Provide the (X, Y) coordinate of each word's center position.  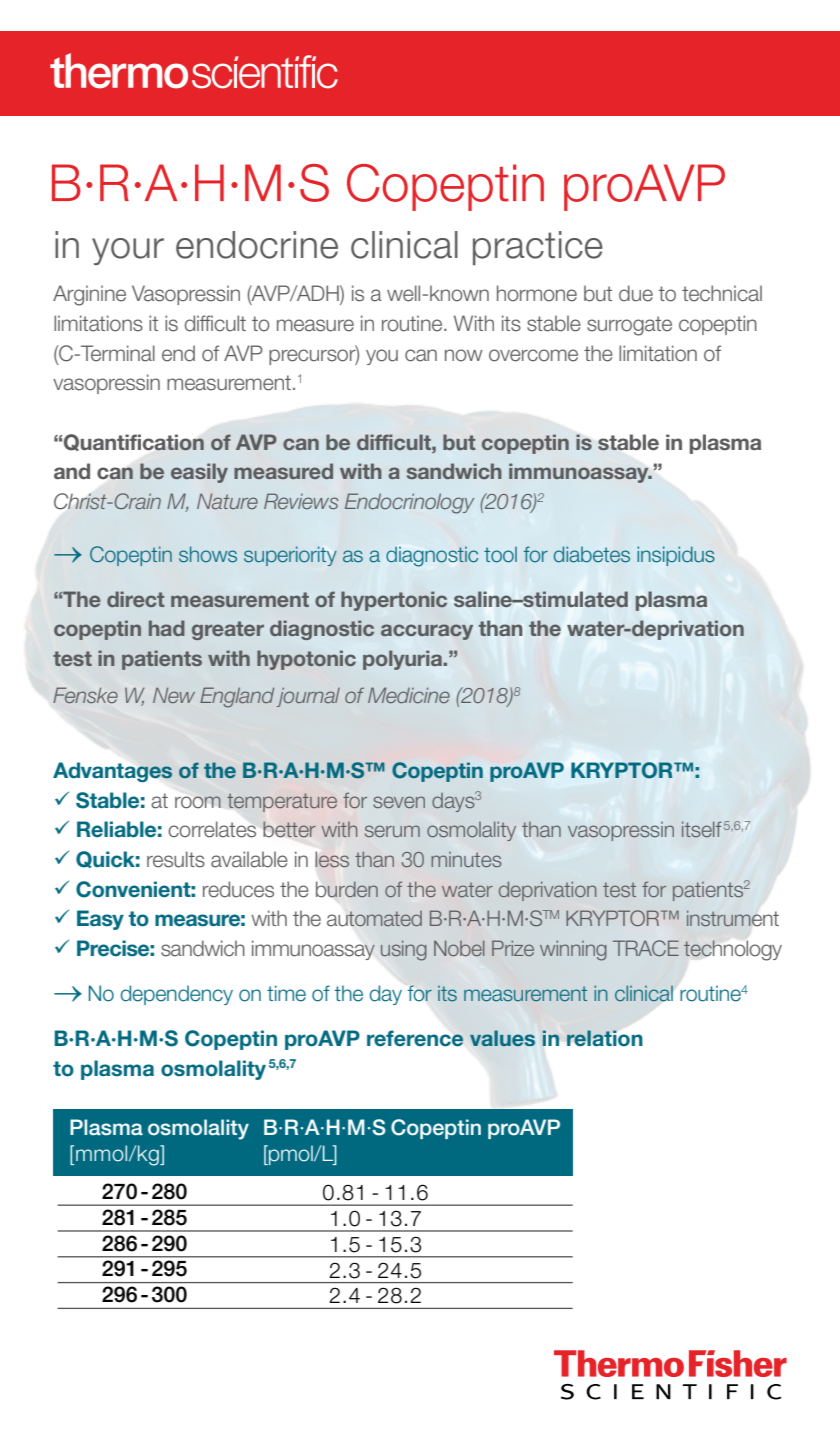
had (167, 628)
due (636, 293)
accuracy (427, 632)
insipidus (676, 556)
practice (538, 248)
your (128, 251)
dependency (177, 995)
